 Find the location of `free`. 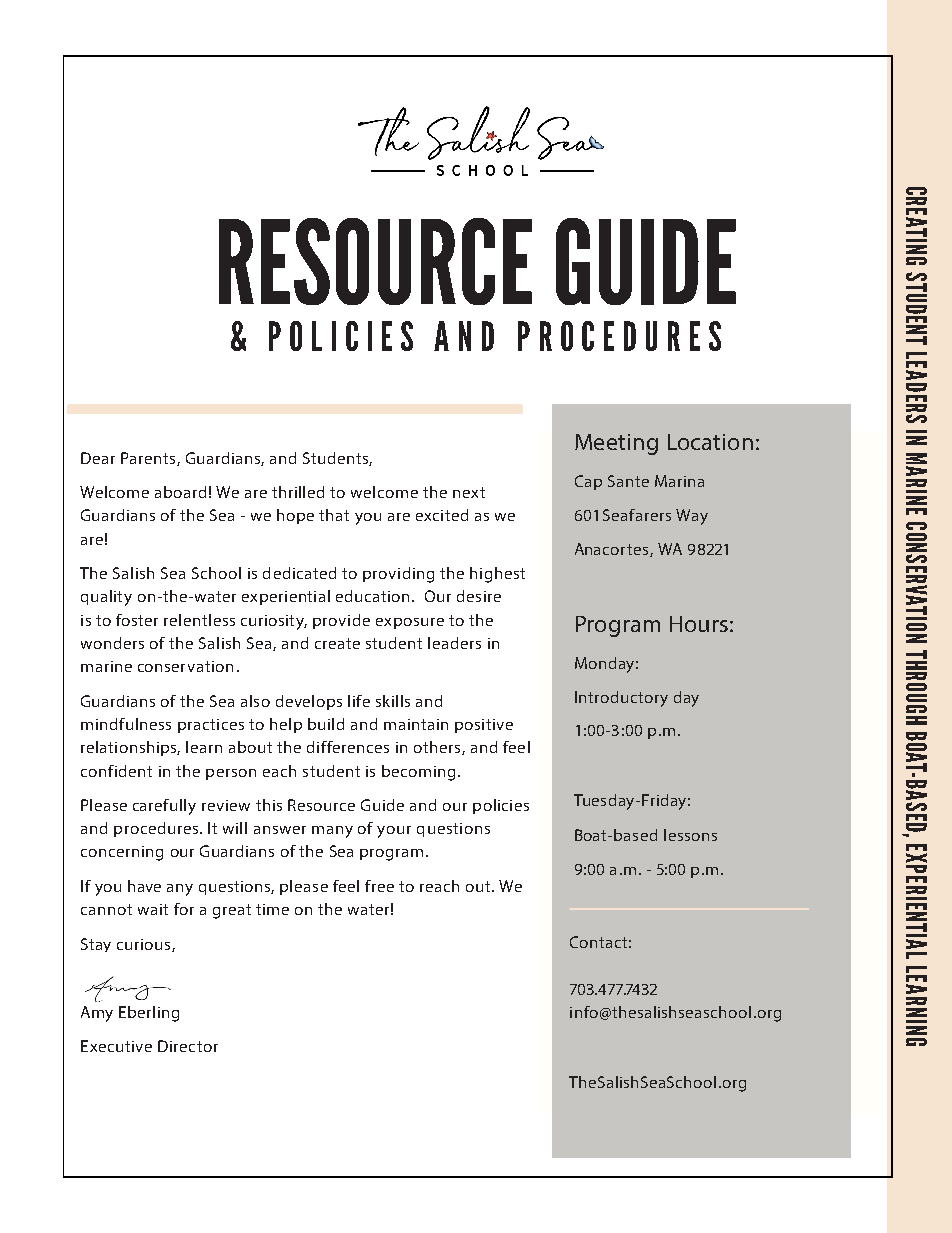

free is located at coordinates (379, 886).
